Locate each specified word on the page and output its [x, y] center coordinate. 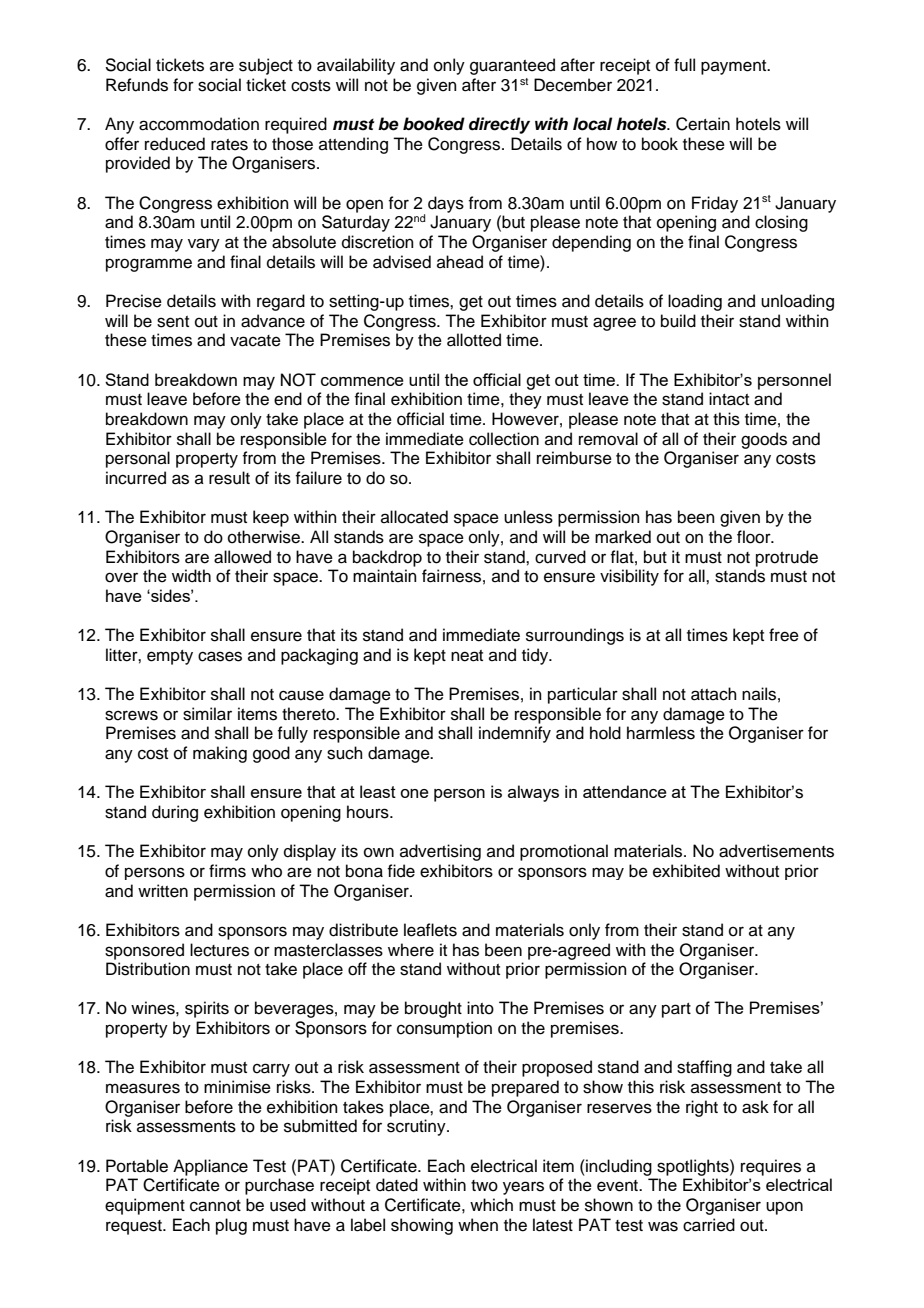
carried [709, 1225]
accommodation [199, 124]
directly [499, 125]
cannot [215, 1206]
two [484, 1186]
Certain [703, 124]
